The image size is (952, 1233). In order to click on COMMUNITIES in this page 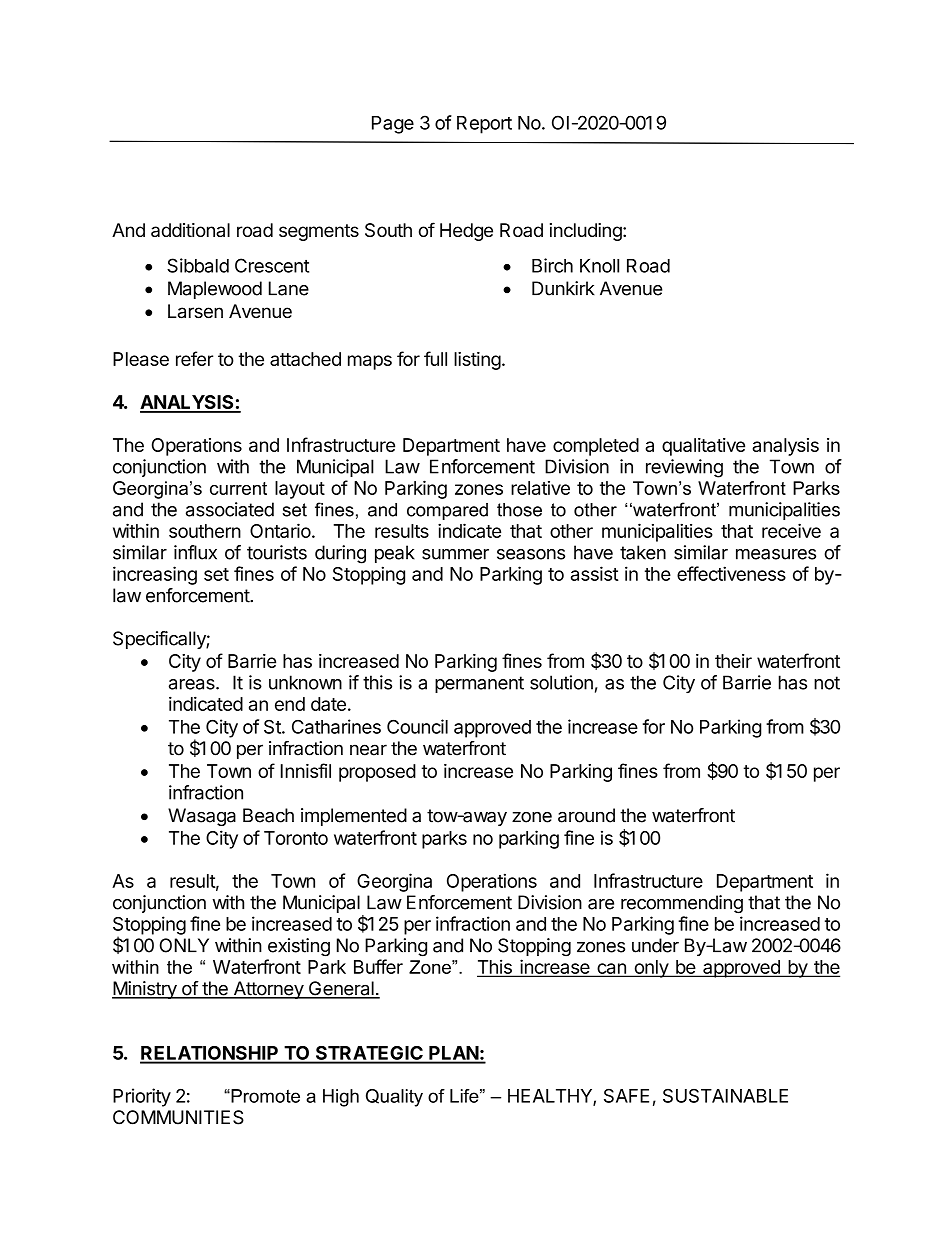, I will do `click(178, 1117)`.
